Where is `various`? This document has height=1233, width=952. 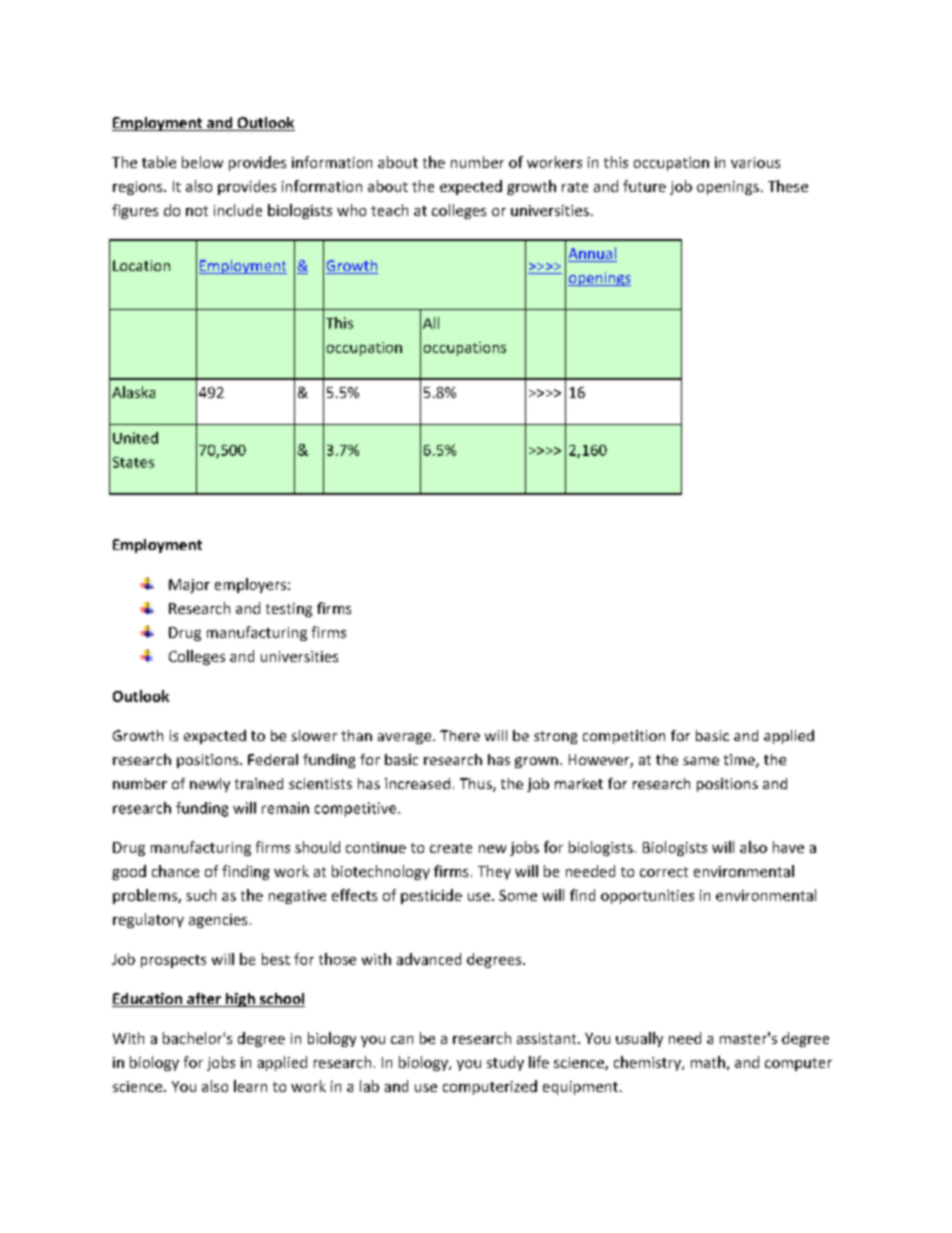
various is located at coordinates (755, 162).
